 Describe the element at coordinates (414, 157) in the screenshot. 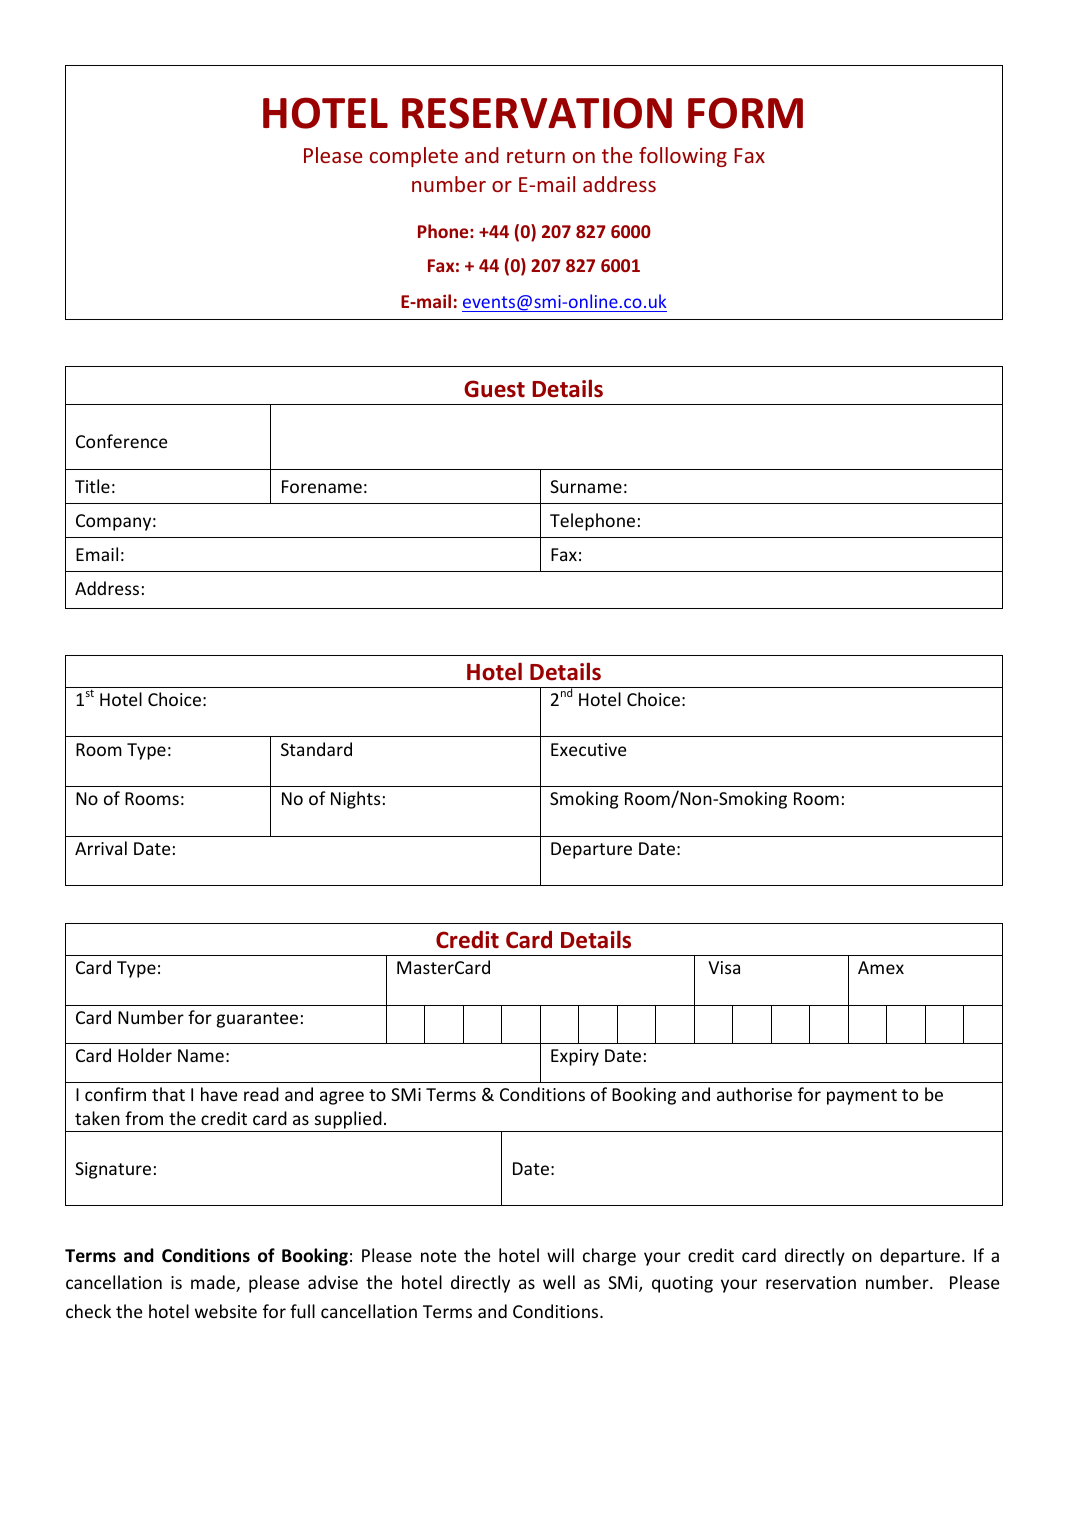

I see `complete` at that location.
